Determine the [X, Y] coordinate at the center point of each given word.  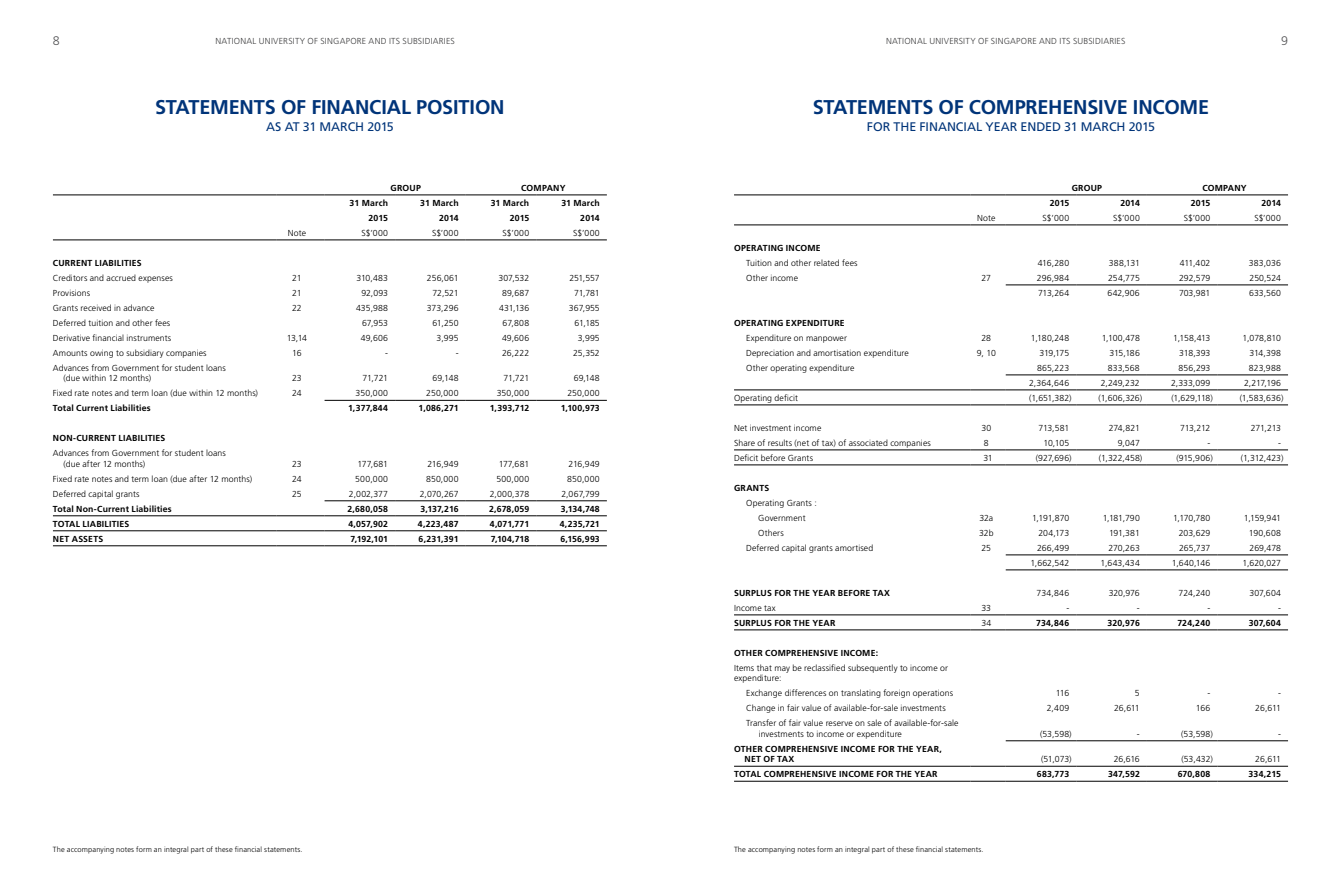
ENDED [1041, 126]
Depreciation [770, 354]
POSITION [460, 107]
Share [744, 442]
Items [744, 668]
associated [868, 443]
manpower [826, 339]
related [826, 262]
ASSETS [87, 539]
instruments [149, 338]
